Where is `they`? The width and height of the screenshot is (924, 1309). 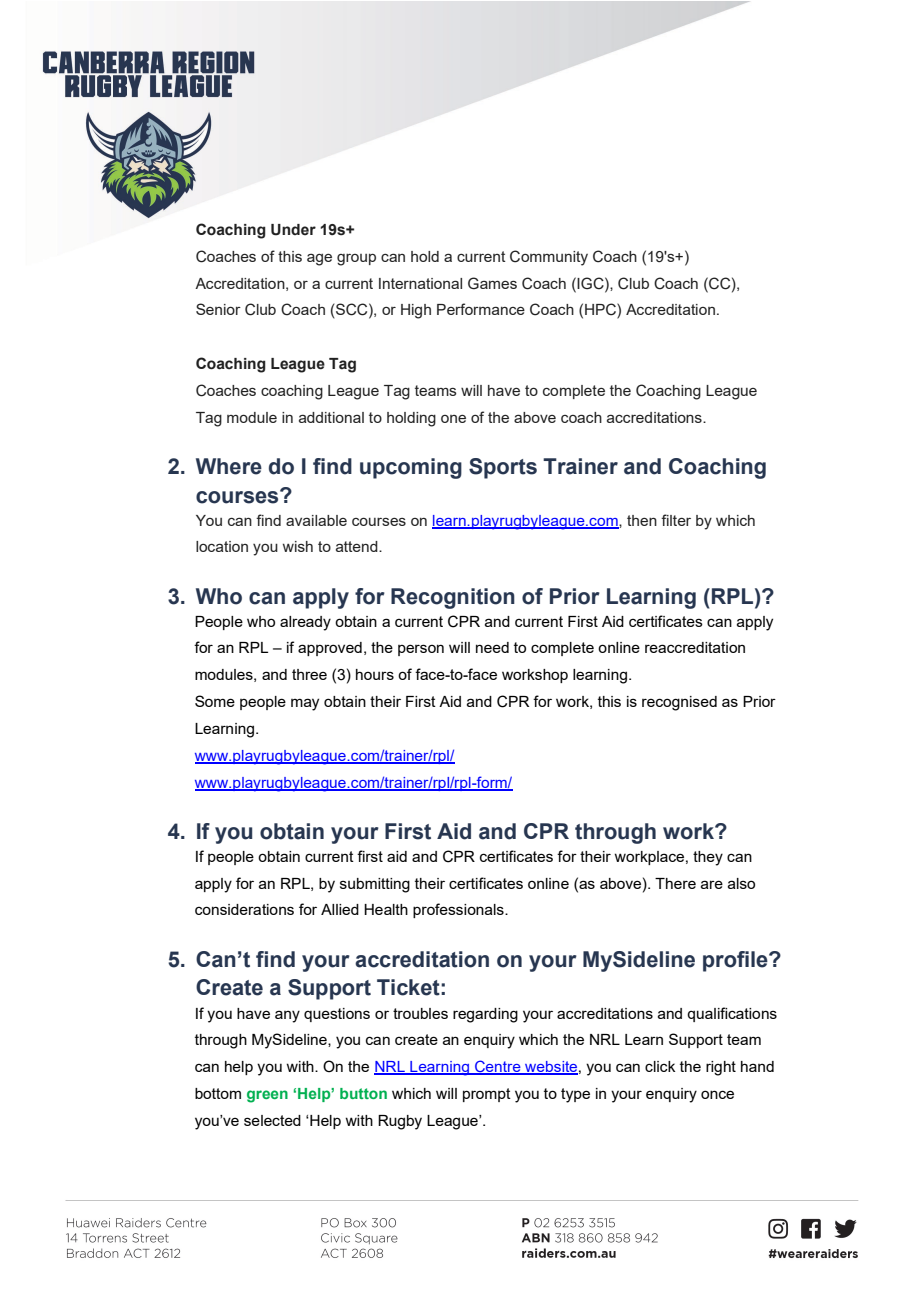
they is located at coordinates (708, 858).
